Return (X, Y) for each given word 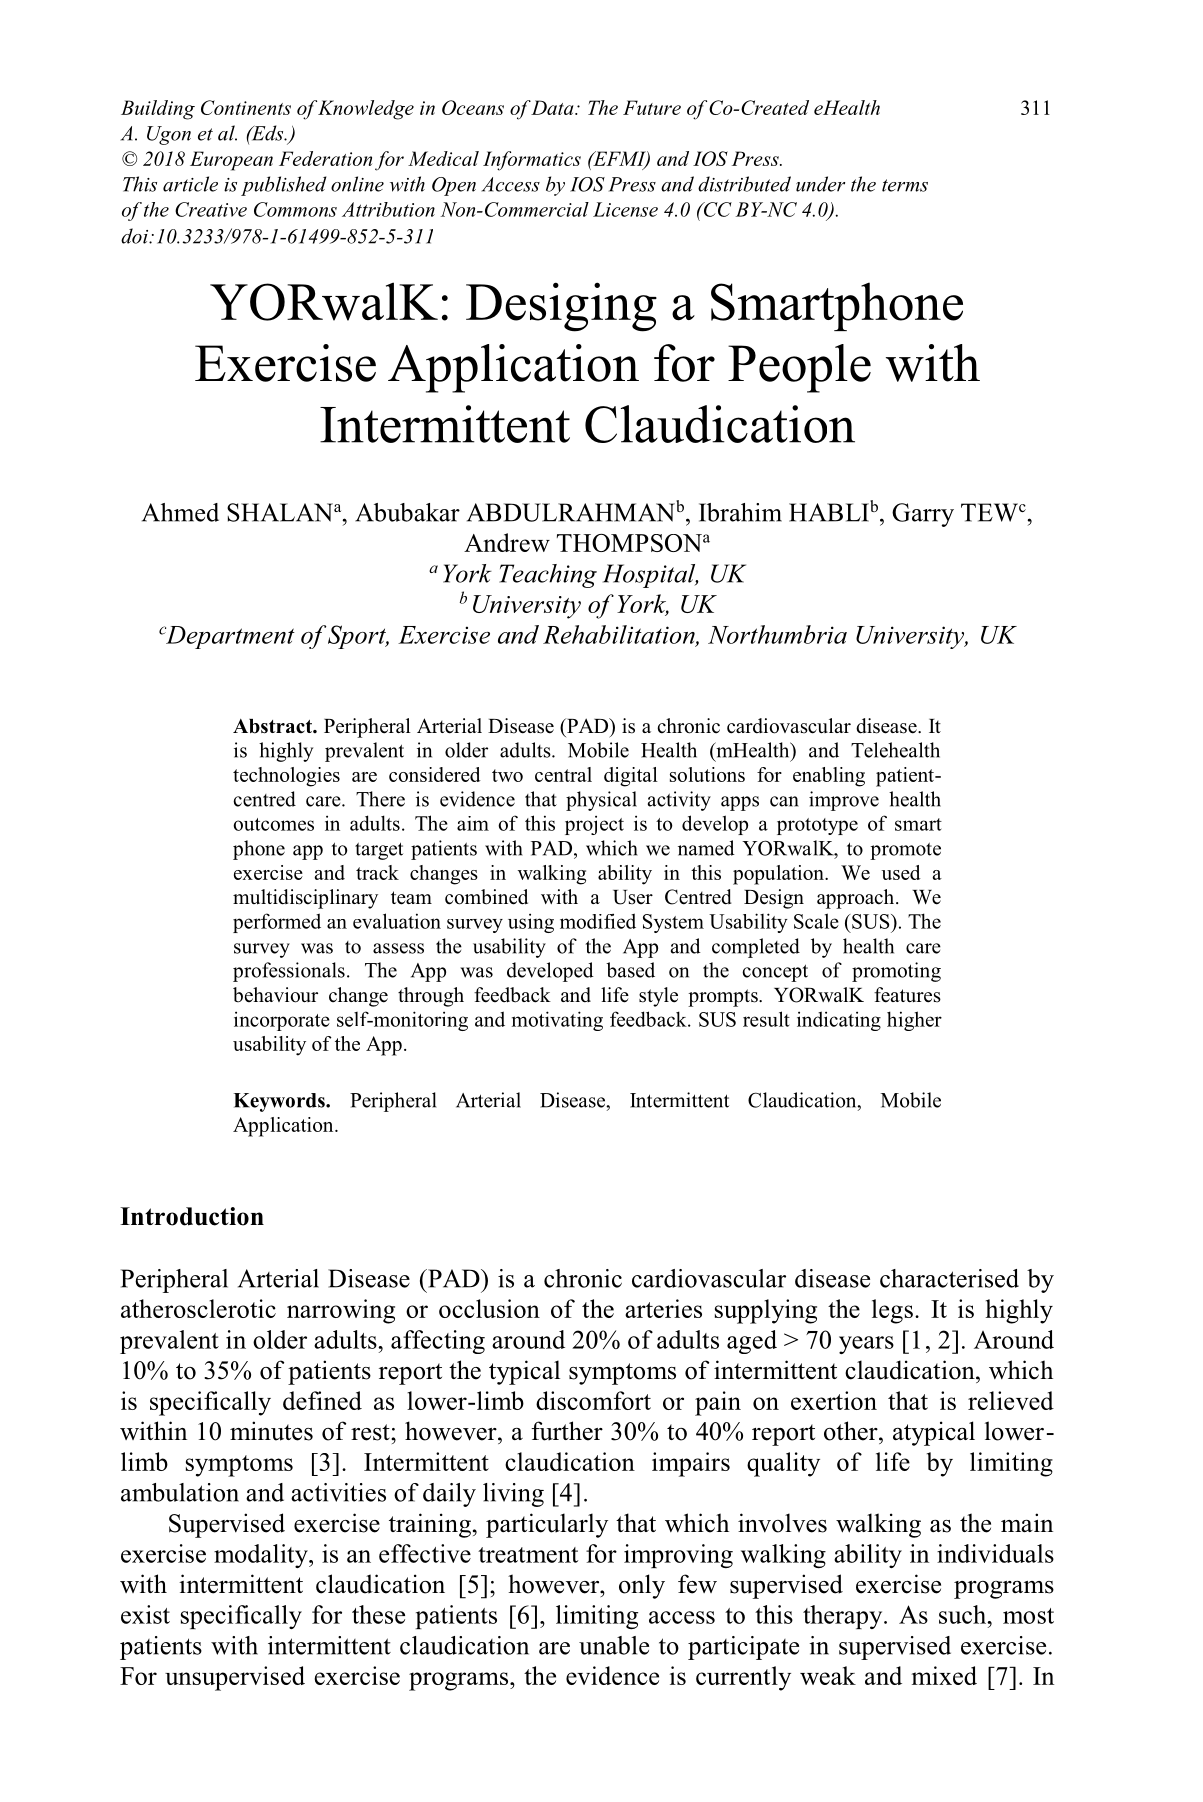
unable (614, 1645)
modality (262, 1556)
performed (277, 923)
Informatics (532, 161)
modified (598, 921)
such (964, 1614)
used (901, 872)
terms (905, 185)
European (231, 161)
